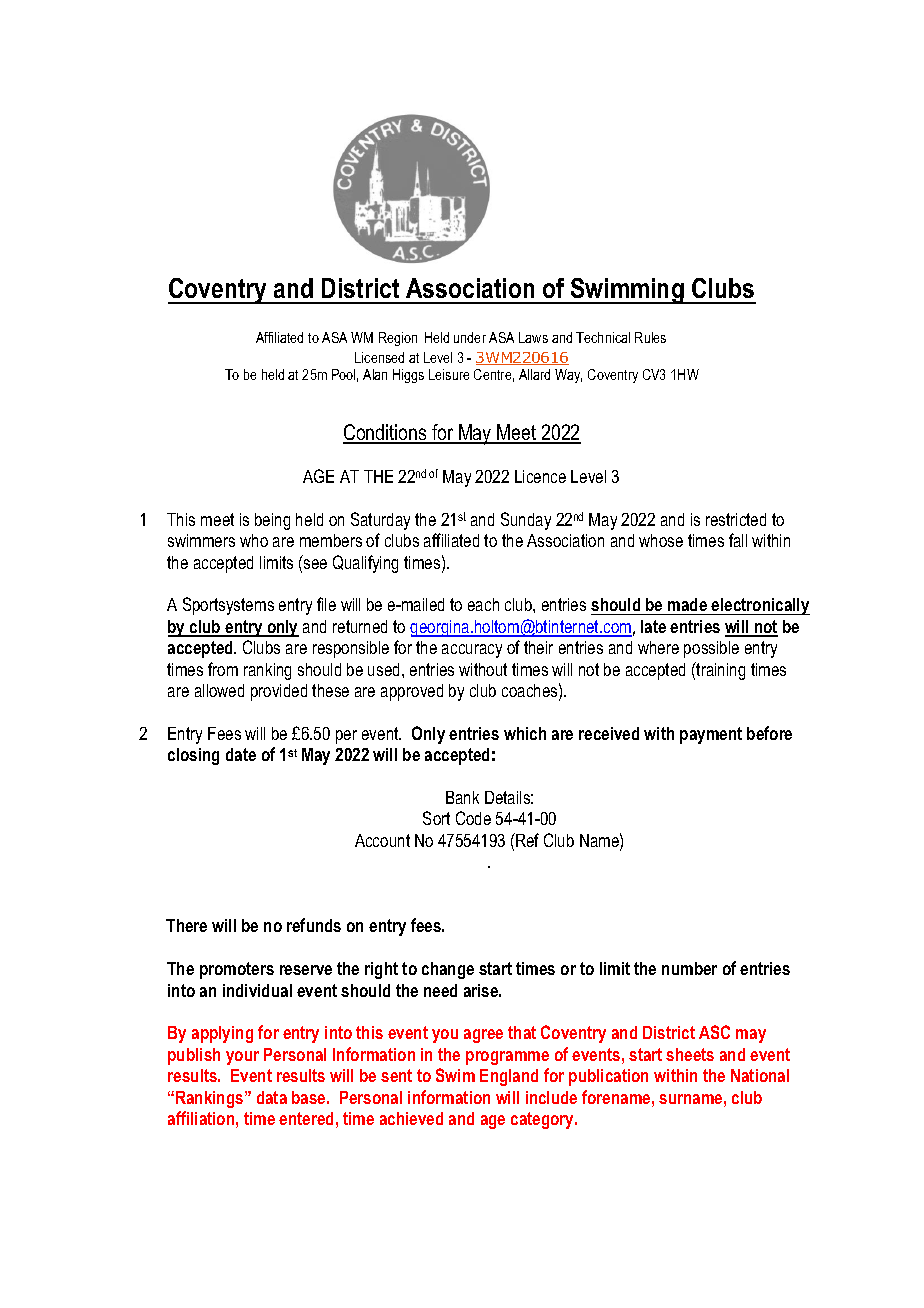 The image size is (924, 1308). Describe the element at coordinates (661, 540) in the screenshot. I see `whose` at that location.
